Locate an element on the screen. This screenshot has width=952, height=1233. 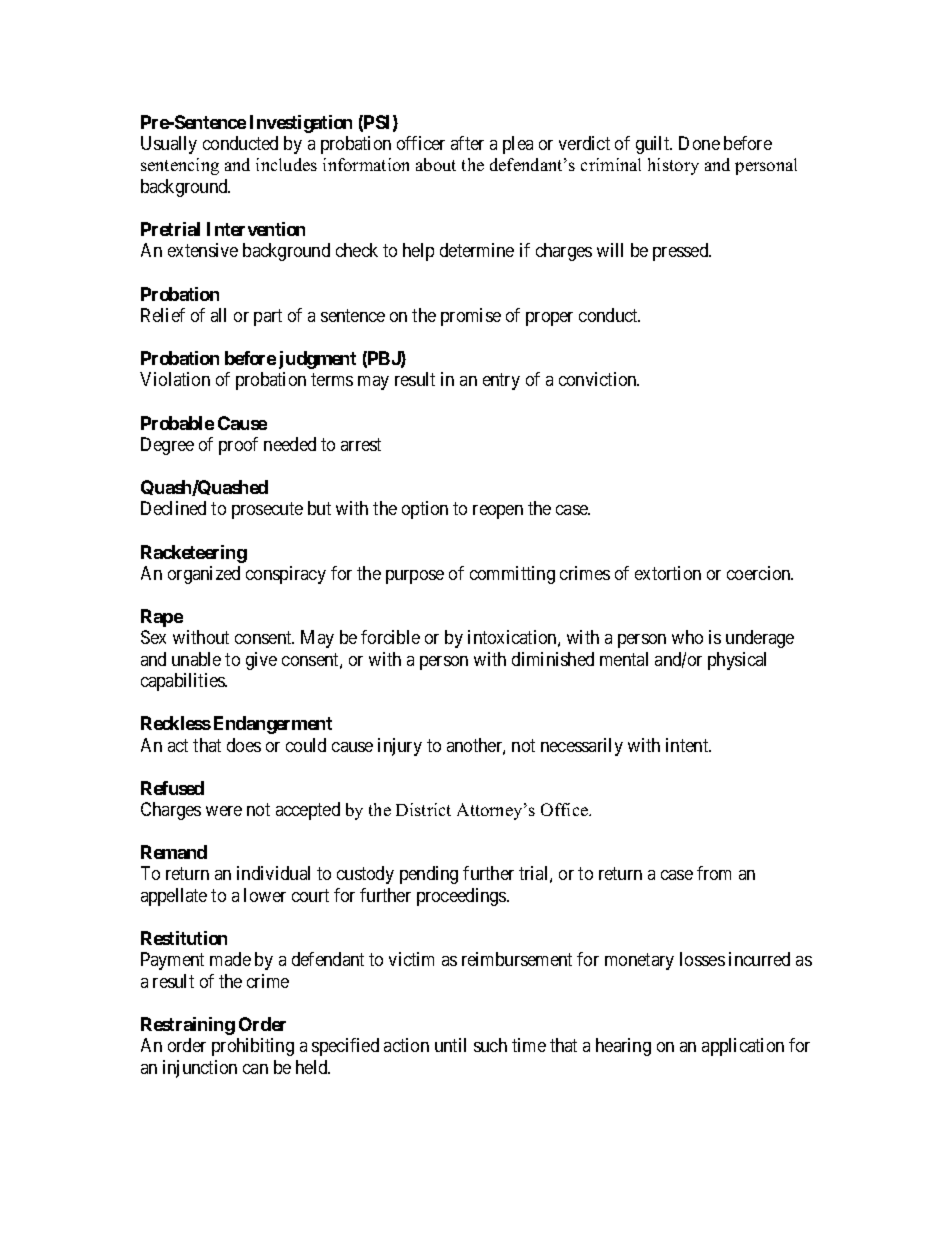
conviction is located at coordinates (599, 379).
